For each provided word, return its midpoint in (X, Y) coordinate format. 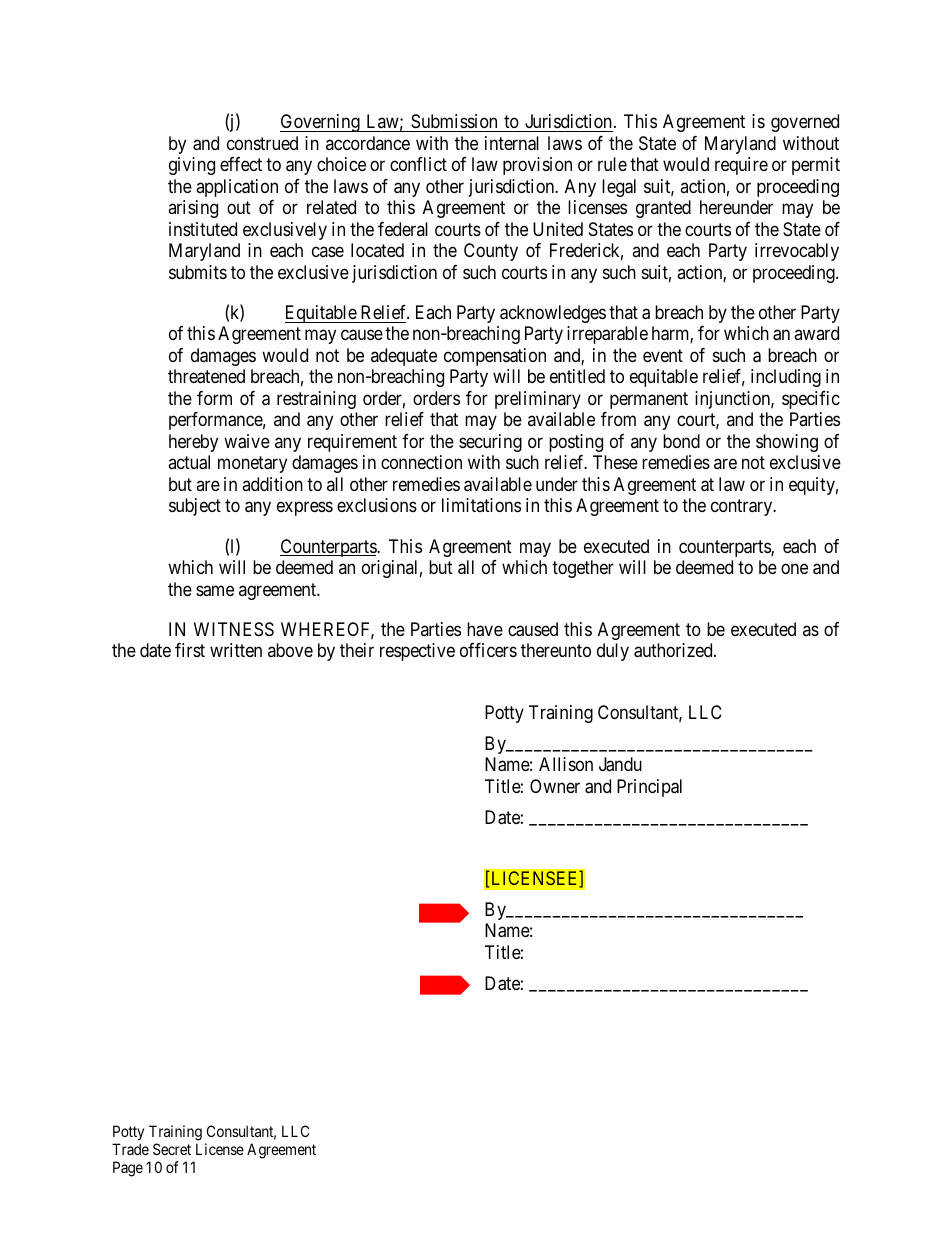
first (190, 650)
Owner (555, 786)
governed (805, 123)
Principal (649, 788)
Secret (172, 1149)
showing (787, 443)
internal (512, 143)
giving (192, 166)
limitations (481, 505)
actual (189, 462)
